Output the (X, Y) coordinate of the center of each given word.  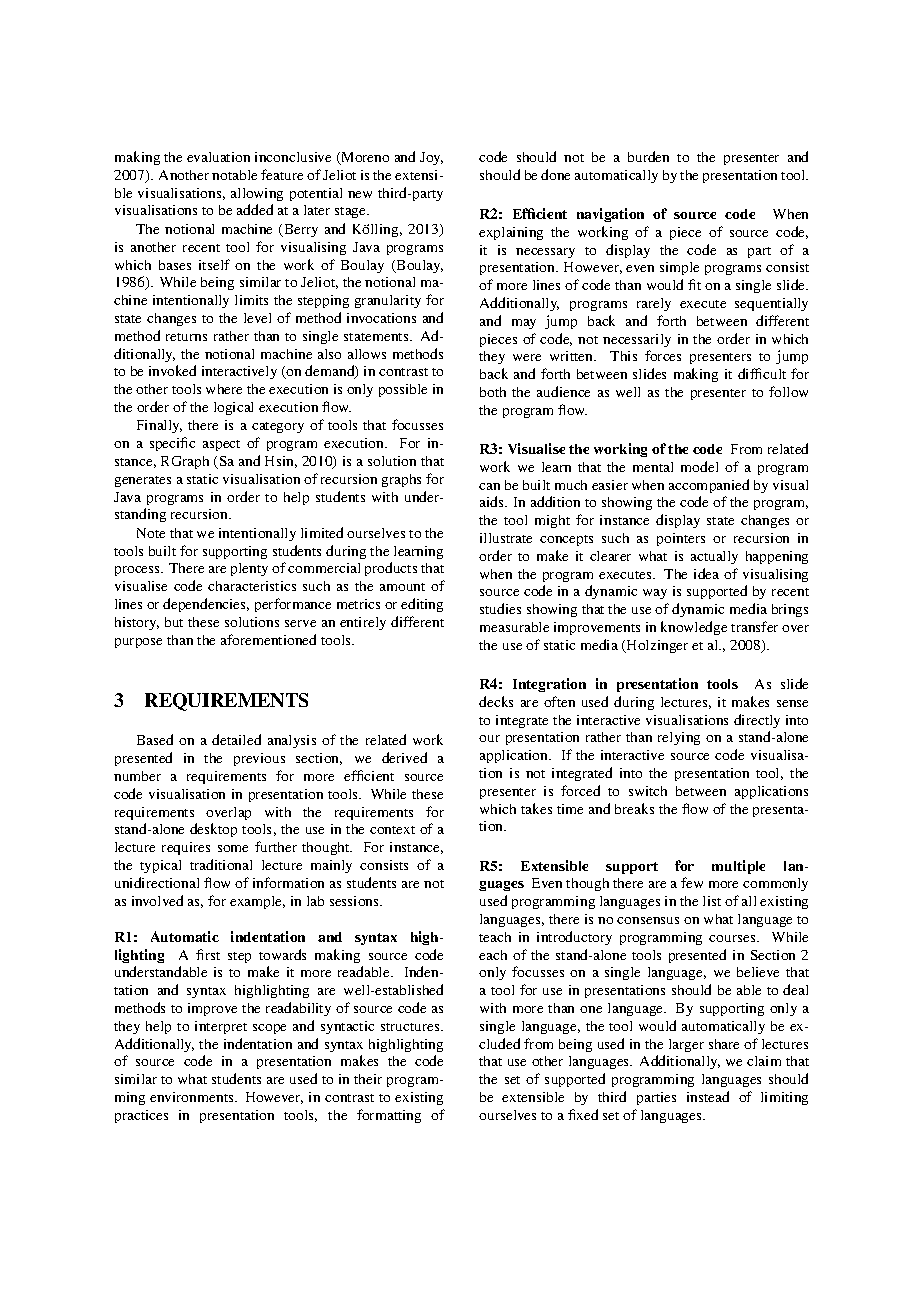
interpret (221, 1027)
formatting (389, 1116)
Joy (431, 158)
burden (648, 156)
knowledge (694, 628)
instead (708, 1096)
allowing (257, 194)
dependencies (206, 605)
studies (500, 608)
